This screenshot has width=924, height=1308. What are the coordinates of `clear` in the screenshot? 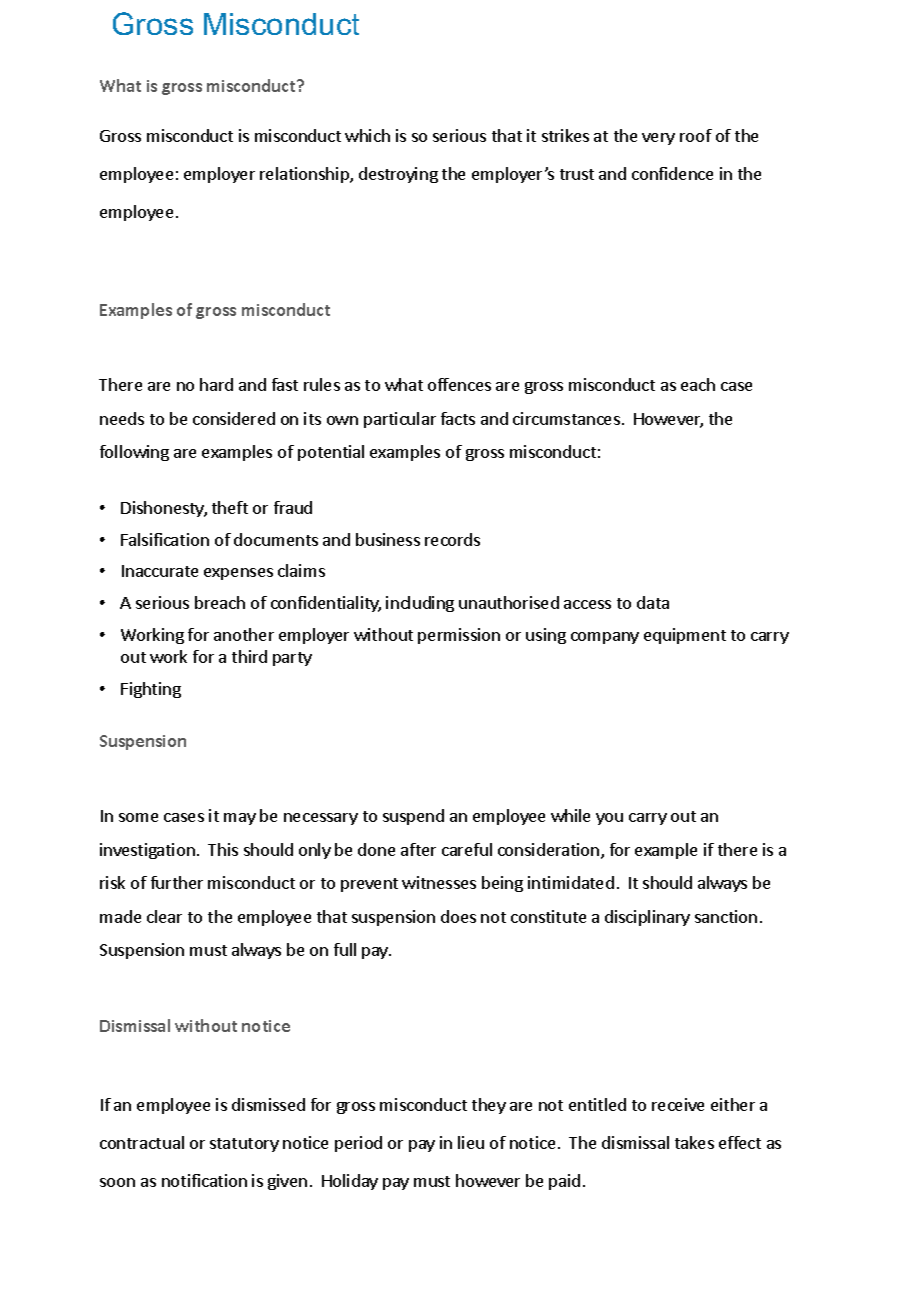 It's located at (164, 916).
